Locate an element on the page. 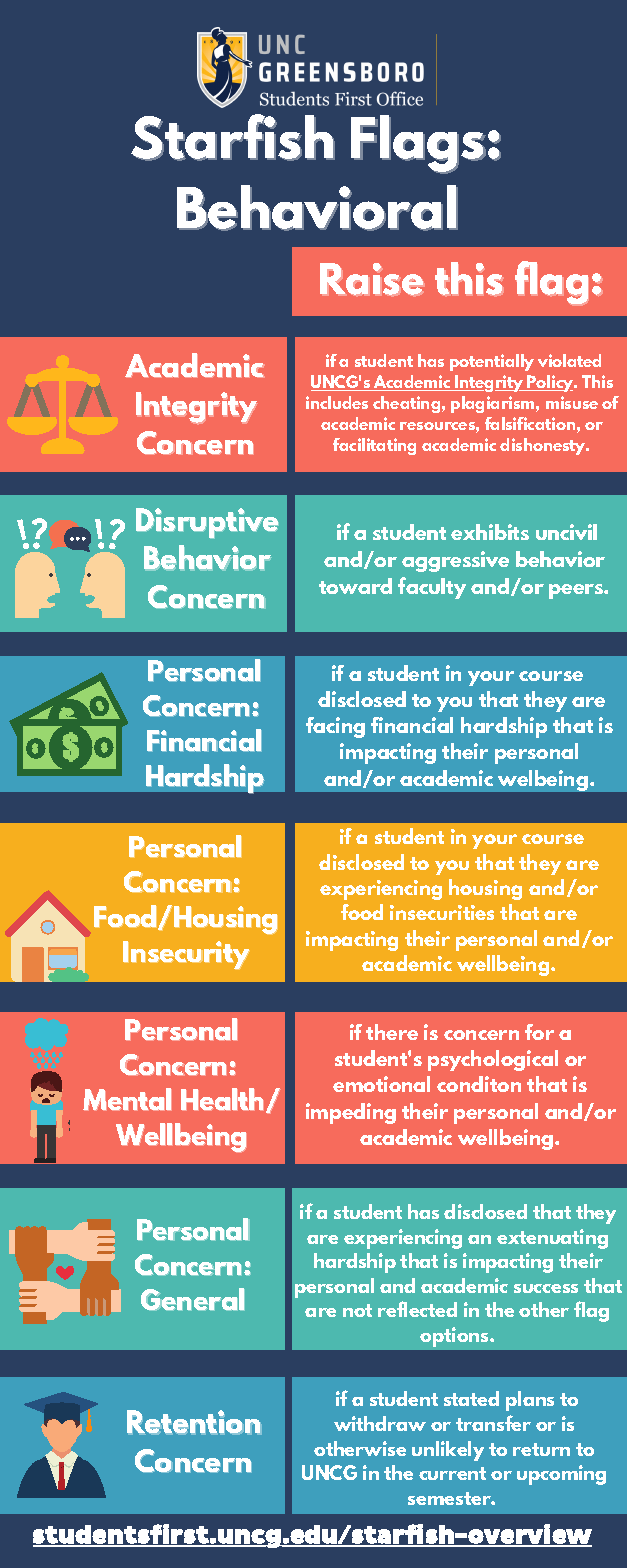 The height and width of the document is (1568, 627). Raise is located at coordinates (371, 279).
